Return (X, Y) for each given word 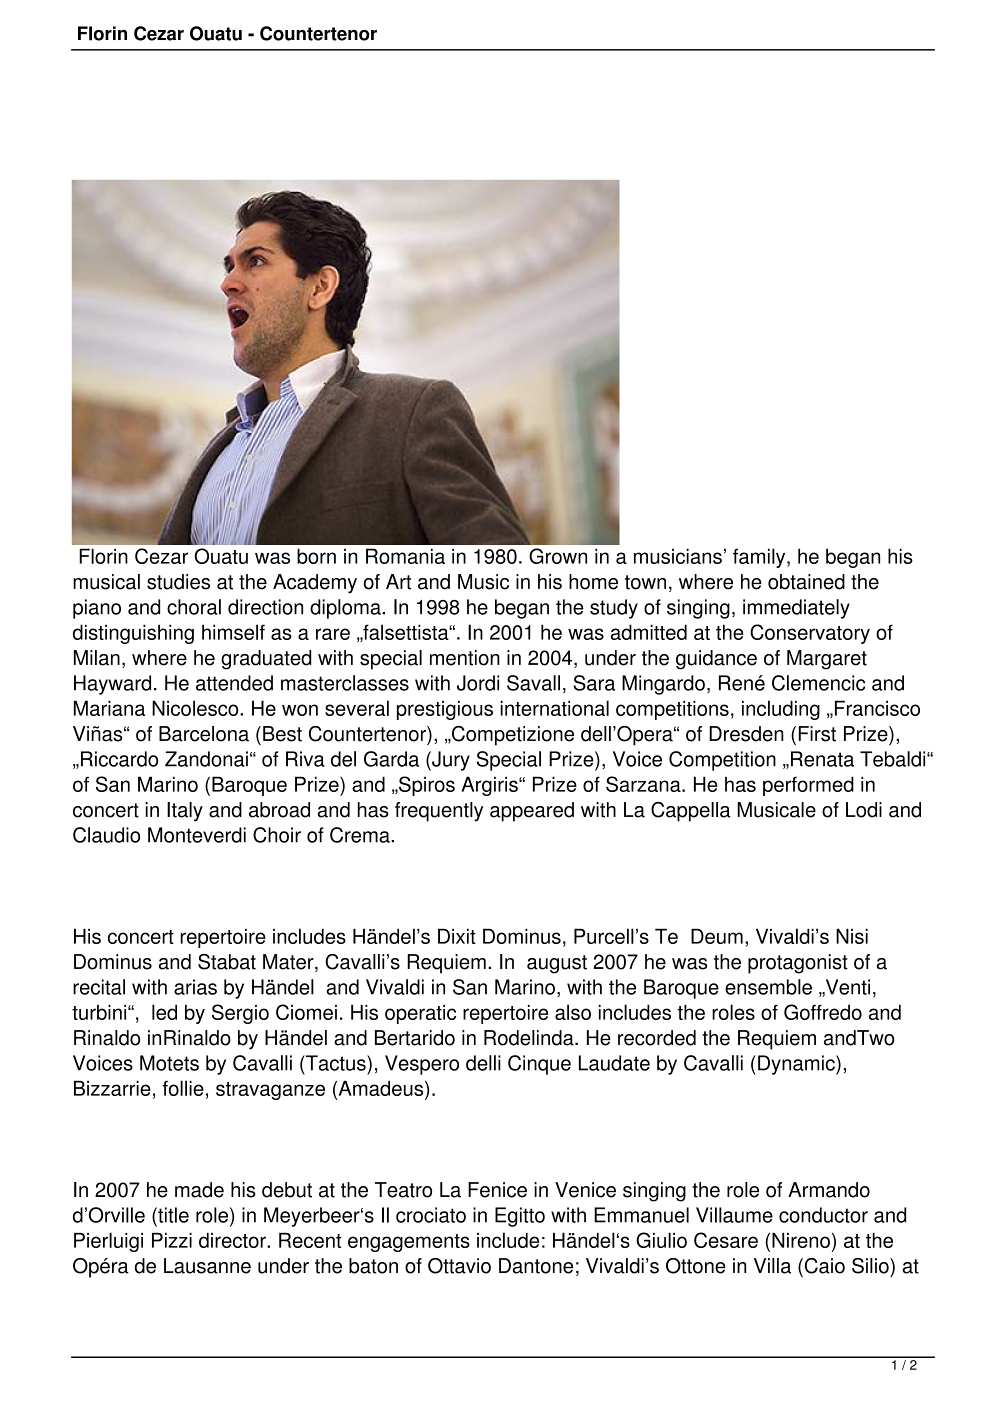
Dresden (746, 734)
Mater (289, 963)
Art (398, 582)
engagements (409, 1243)
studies (178, 582)
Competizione (512, 736)
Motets (169, 1063)
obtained (806, 582)
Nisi (852, 936)
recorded (657, 1038)
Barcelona (204, 734)
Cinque (539, 1065)
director (233, 1240)
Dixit (457, 936)
